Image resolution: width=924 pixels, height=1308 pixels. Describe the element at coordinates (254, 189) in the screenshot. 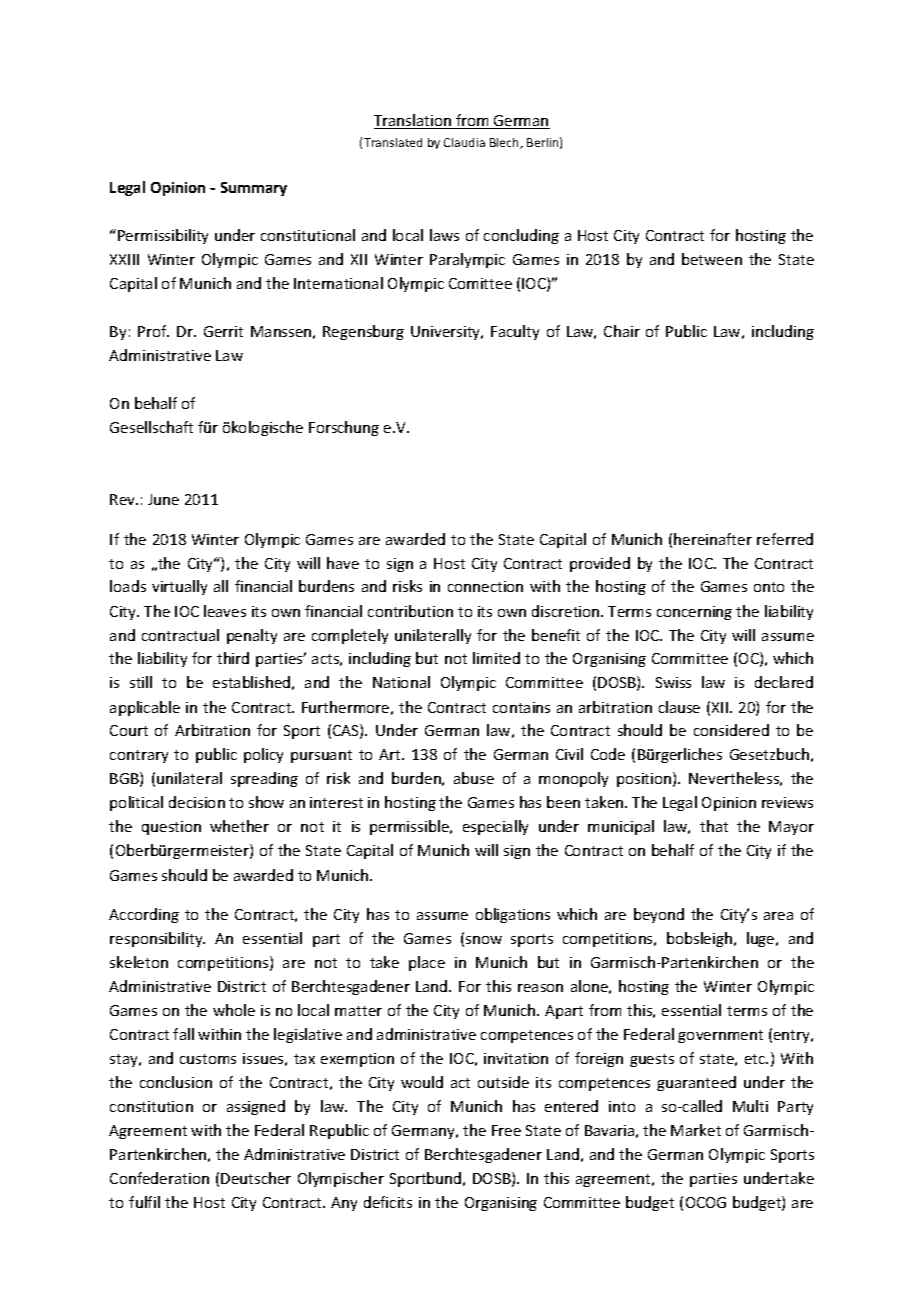

I see `Summary` at that location.
